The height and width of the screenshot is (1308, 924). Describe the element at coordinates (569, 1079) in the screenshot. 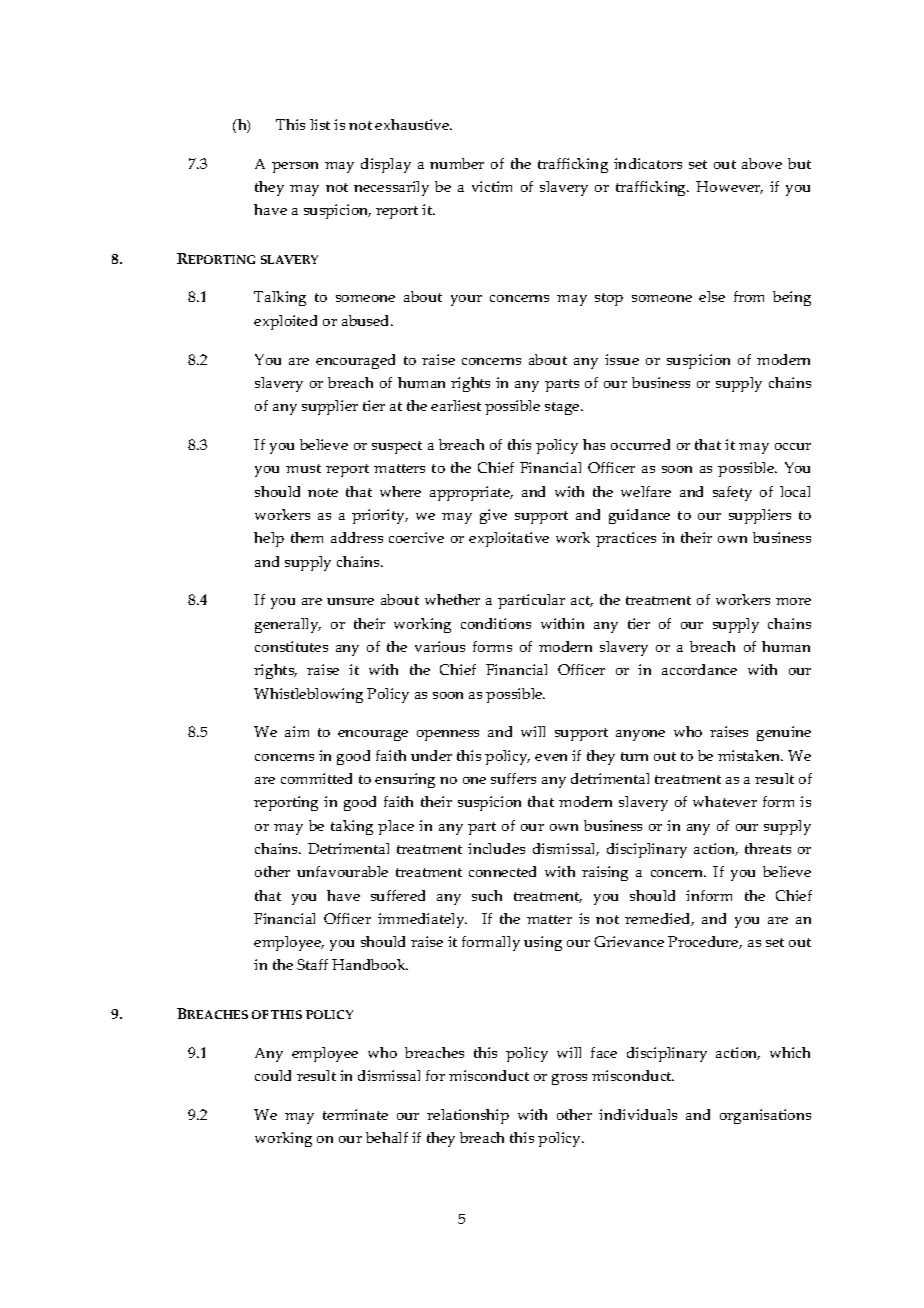

I see `gross` at that location.
